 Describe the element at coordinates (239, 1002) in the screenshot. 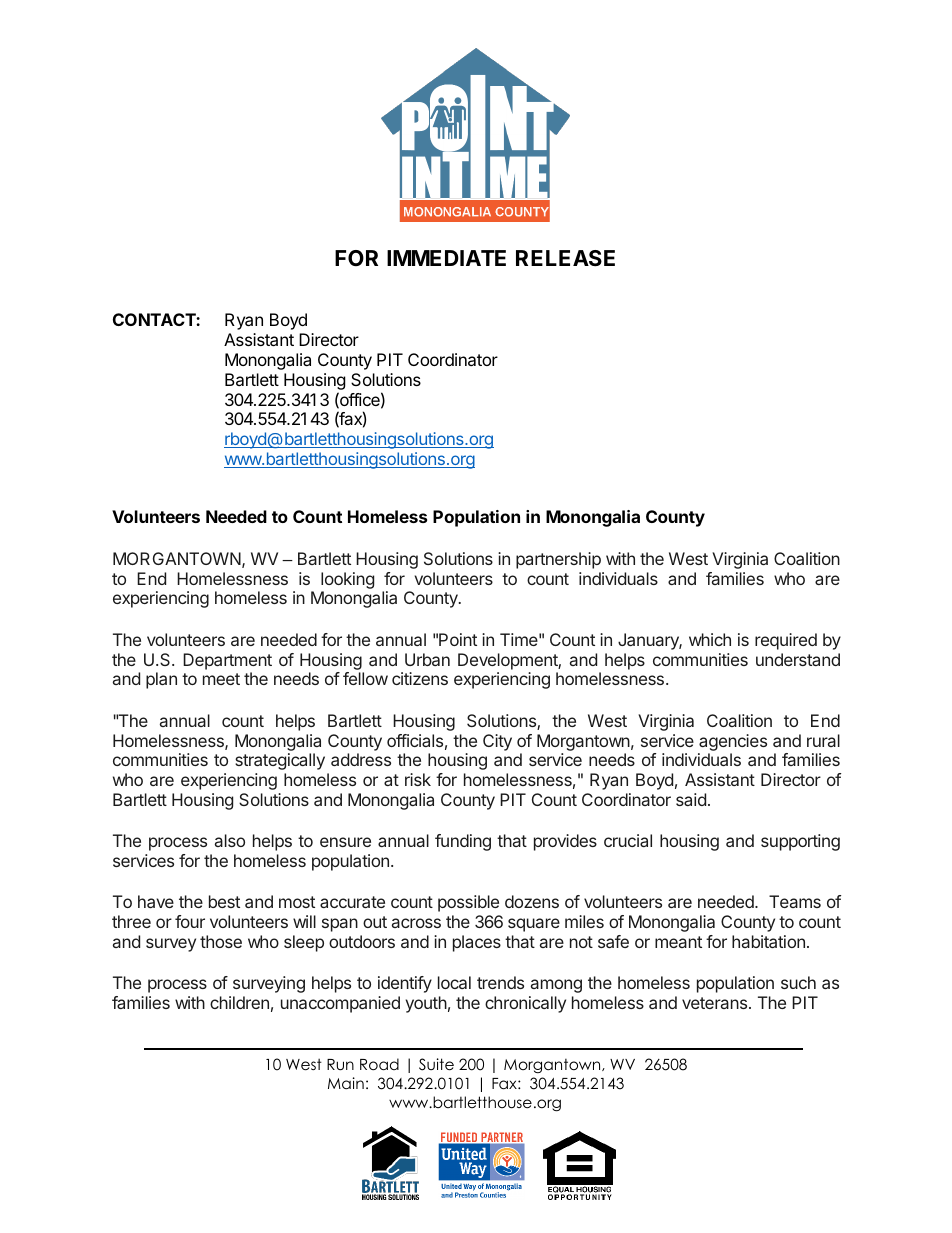

I see `children` at that location.
